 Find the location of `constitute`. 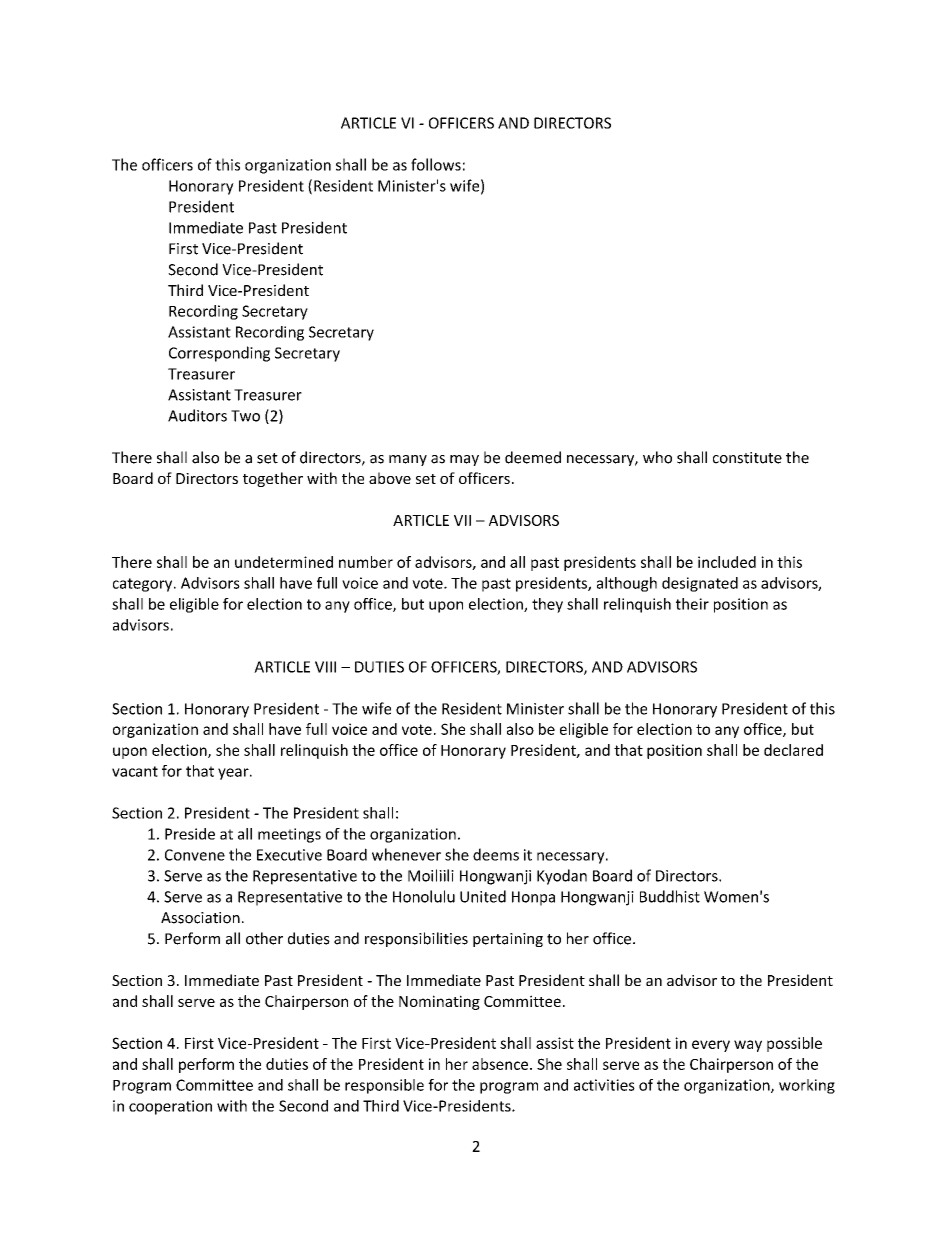

constitute is located at coordinates (747, 458).
